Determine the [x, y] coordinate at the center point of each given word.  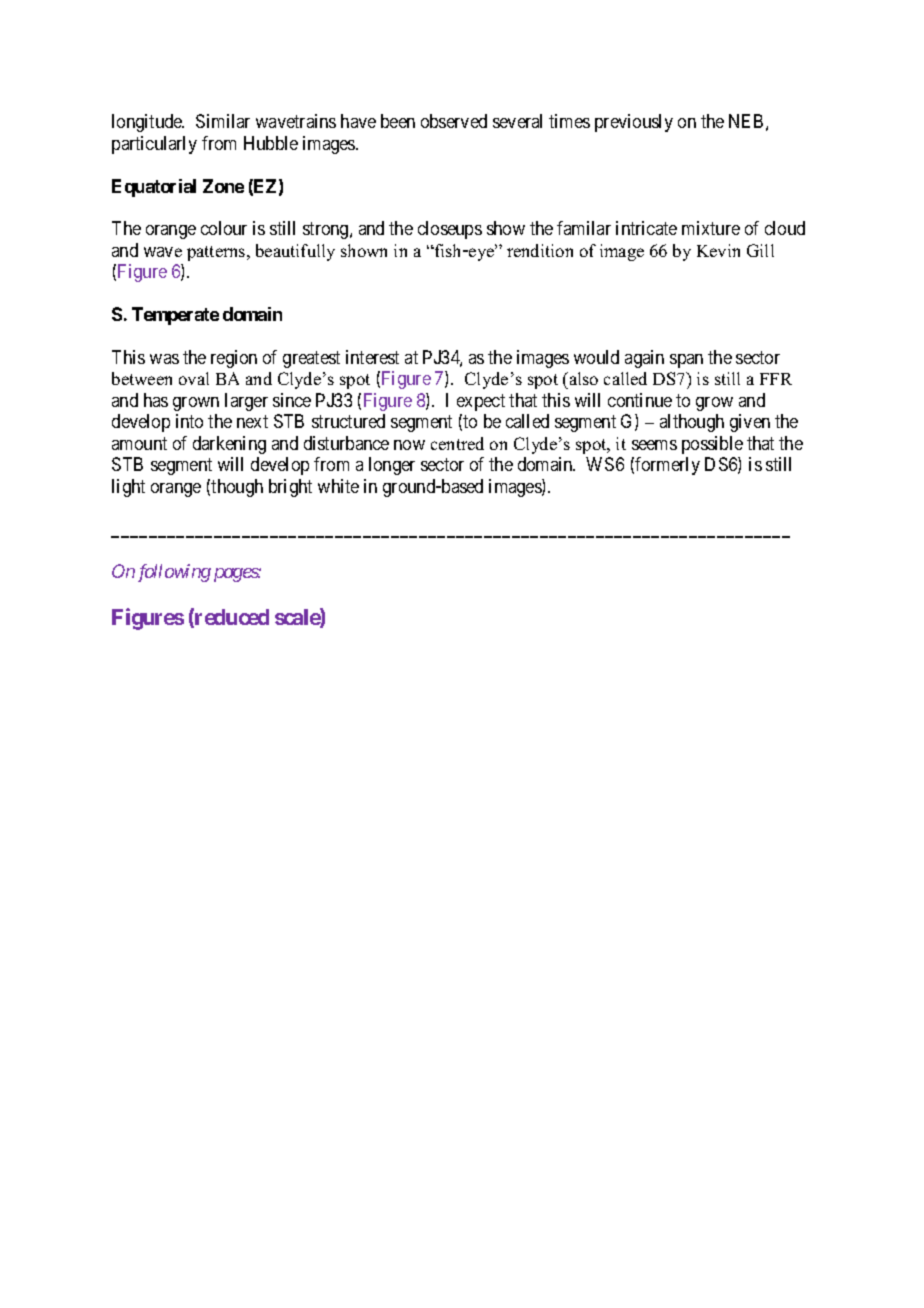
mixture [711, 228]
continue [640, 400]
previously [634, 123]
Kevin [718, 250]
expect [481, 402]
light [128, 488]
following [174, 573]
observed [454, 121]
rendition [540, 250]
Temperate [175, 316]
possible [712, 445]
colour [224, 228]
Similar [223, 121]
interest [372, 357]
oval [194, 378]
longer [392, 466]
